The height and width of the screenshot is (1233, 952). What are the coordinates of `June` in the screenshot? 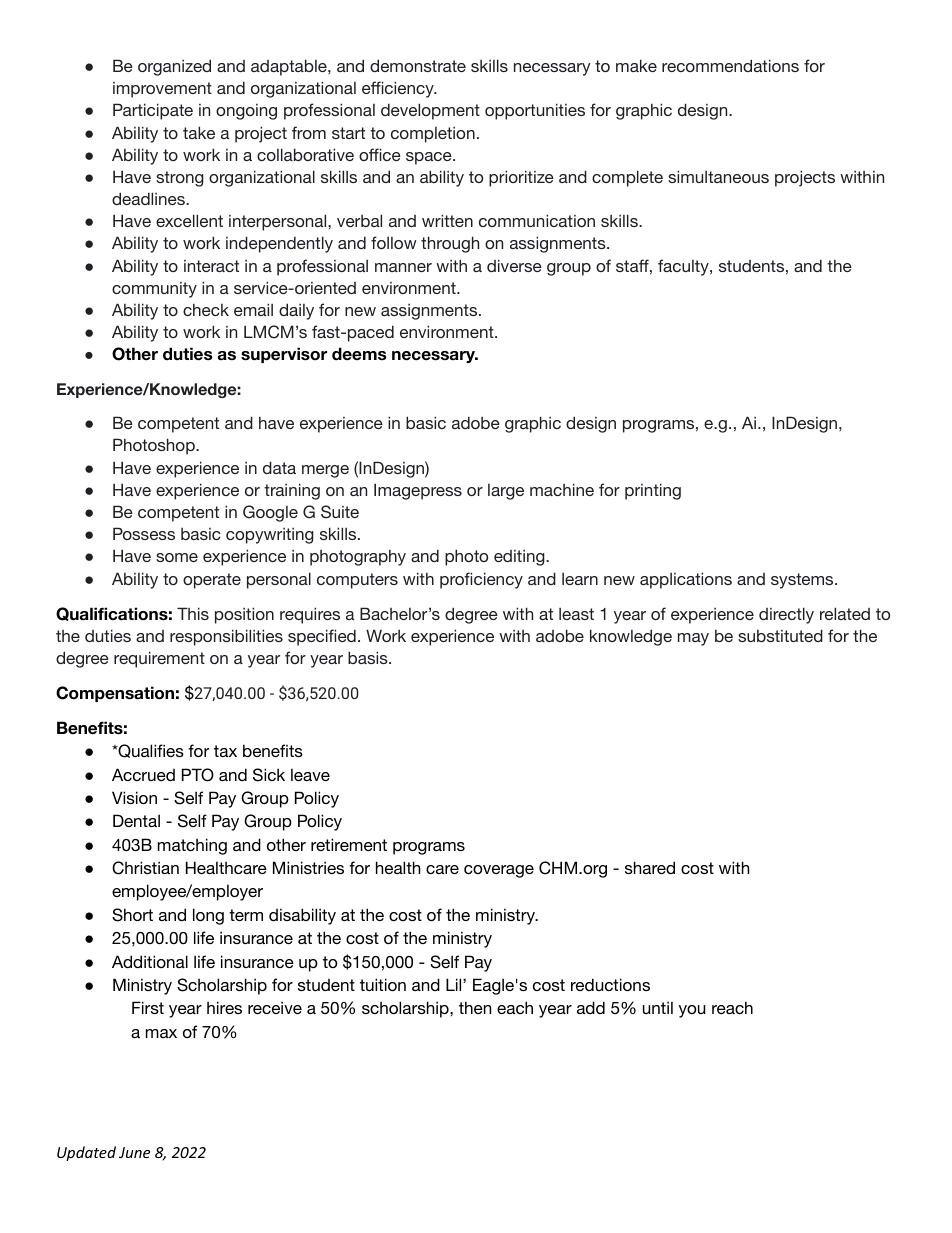 It's located at (134, 1152).
